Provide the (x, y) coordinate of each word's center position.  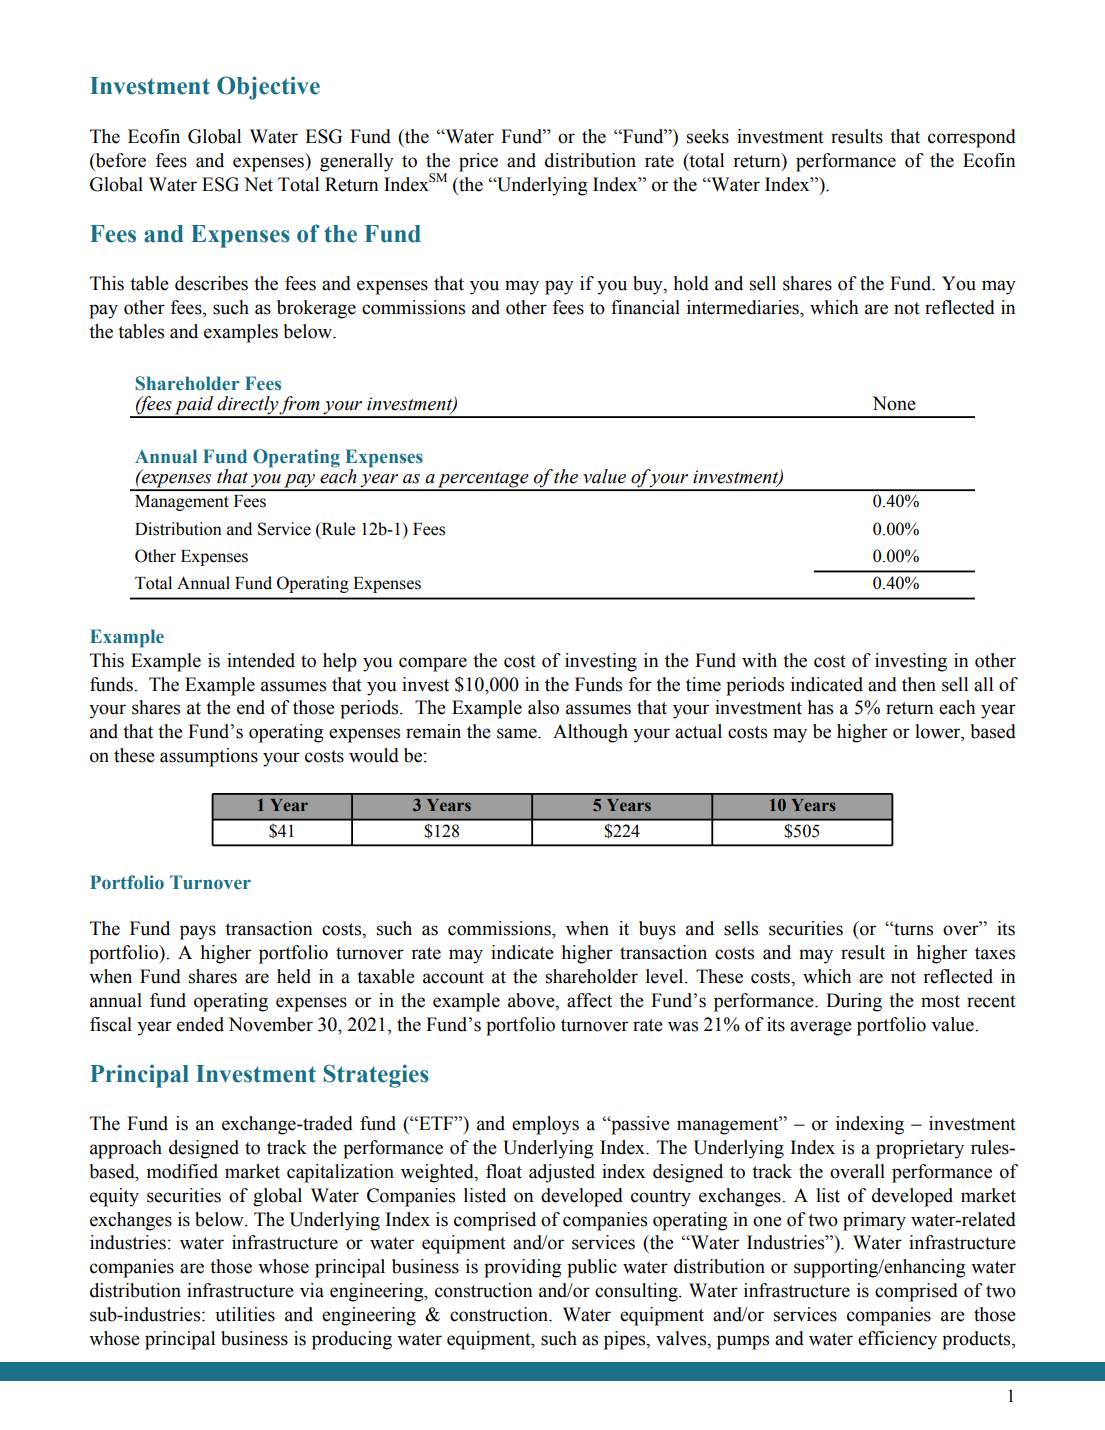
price (478, 162)
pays (198, 932)
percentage (483, 481)
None (894, 403)
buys (657, 930)
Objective (268, 88)
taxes (995, 953)
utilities (245, 1314)
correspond (972, 138)
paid (194, 406)
